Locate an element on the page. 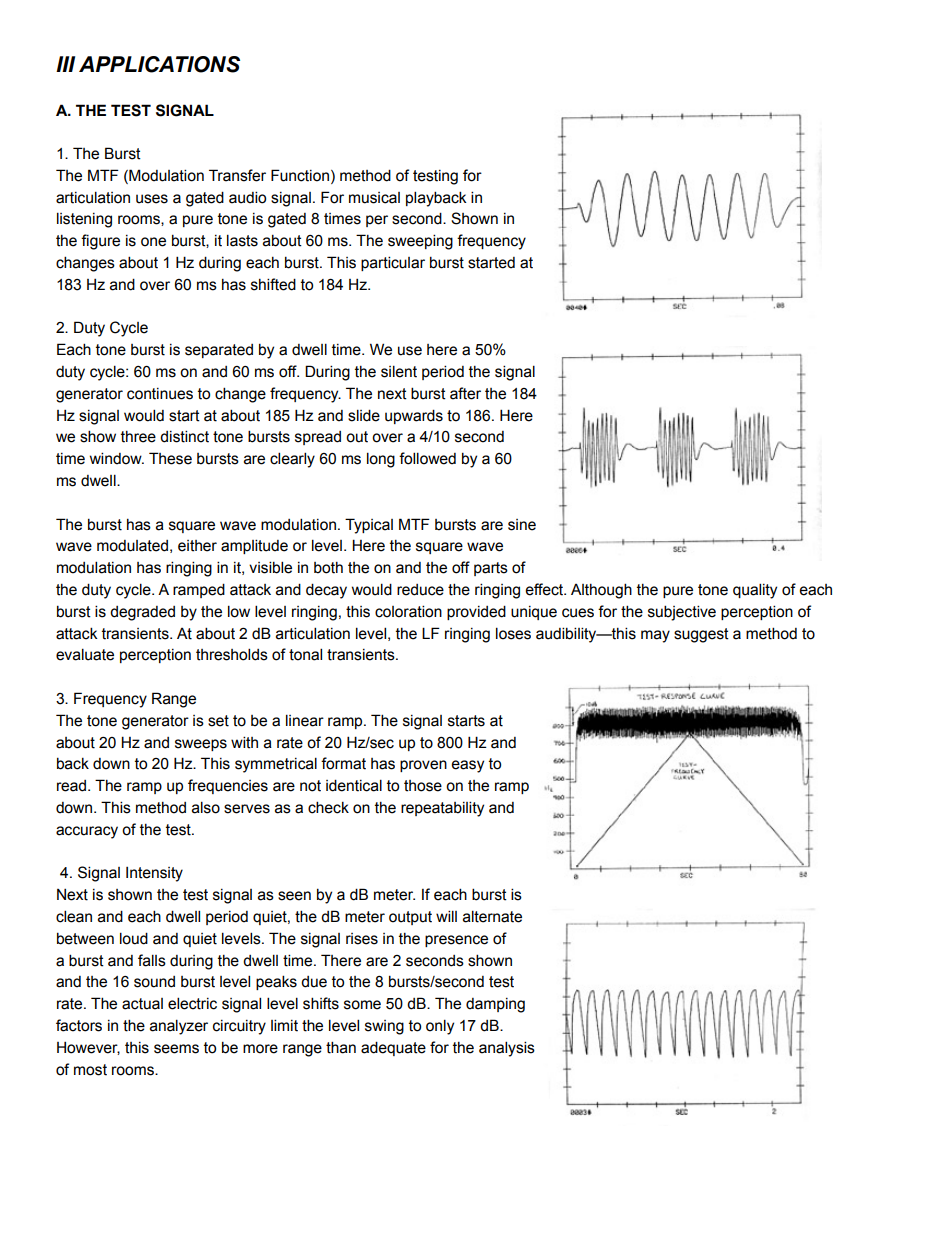  either is located at coordinates (197, 546).
